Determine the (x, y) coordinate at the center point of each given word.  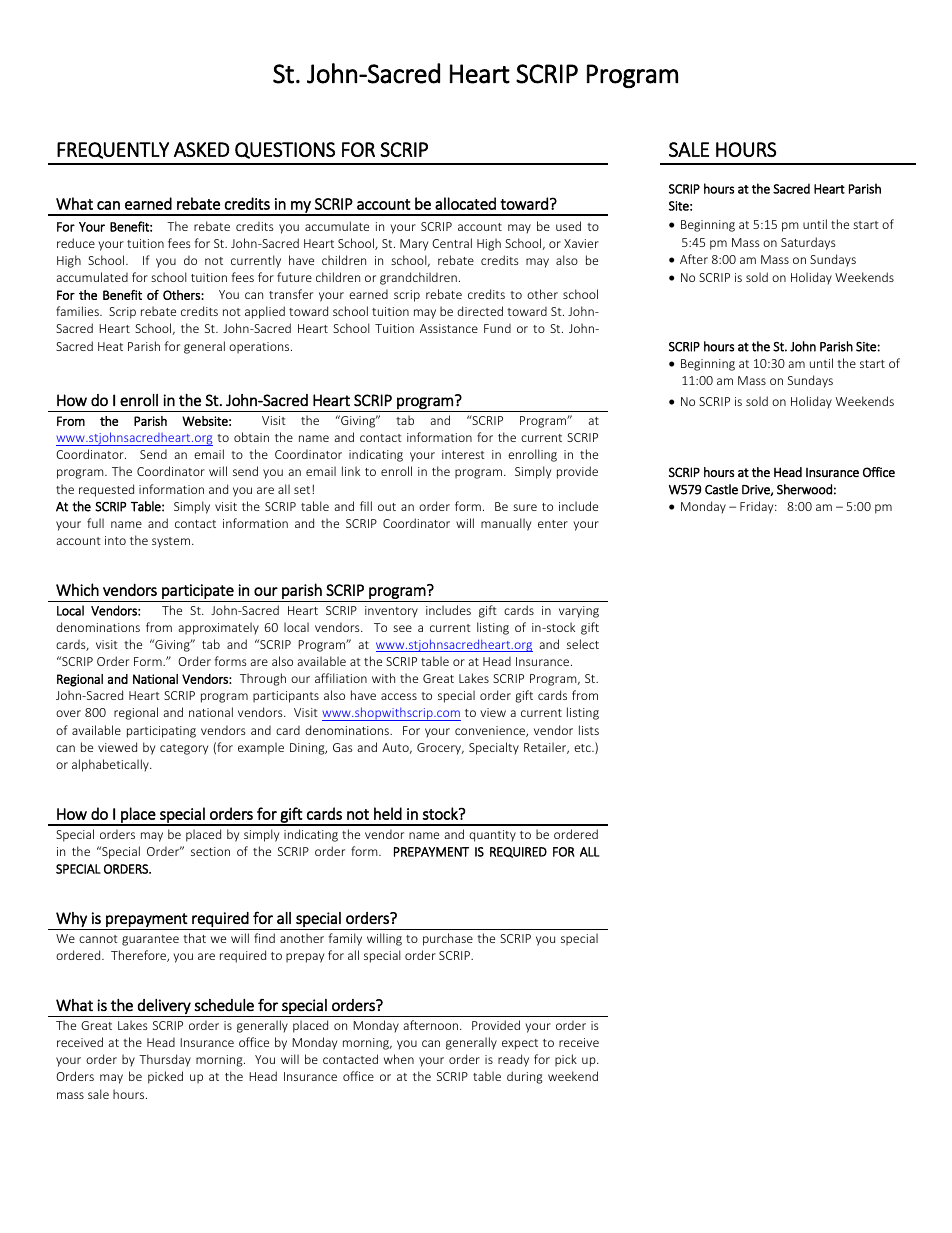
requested (106, 490)
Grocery (440, 749)
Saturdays (808, 243)
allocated (465, 203)
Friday (758, 507)
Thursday (165, 1060)
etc (583, 748)
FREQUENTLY (113, 150)
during (525, 1077)
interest (463, 454)
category (184, 749)
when (399, 1059)
